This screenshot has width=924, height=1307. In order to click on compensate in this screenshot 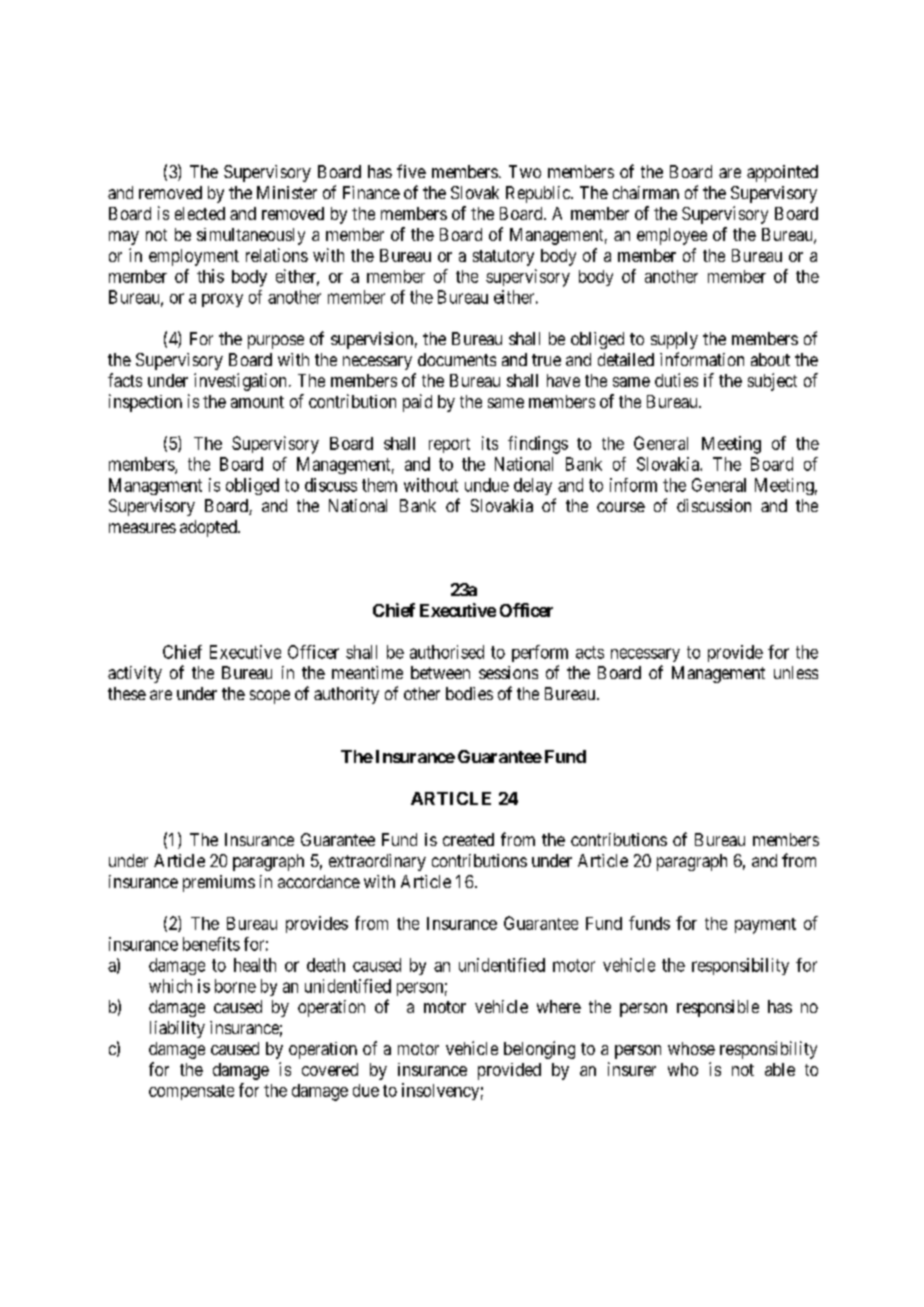, I will do `click(191, 1092)`.
